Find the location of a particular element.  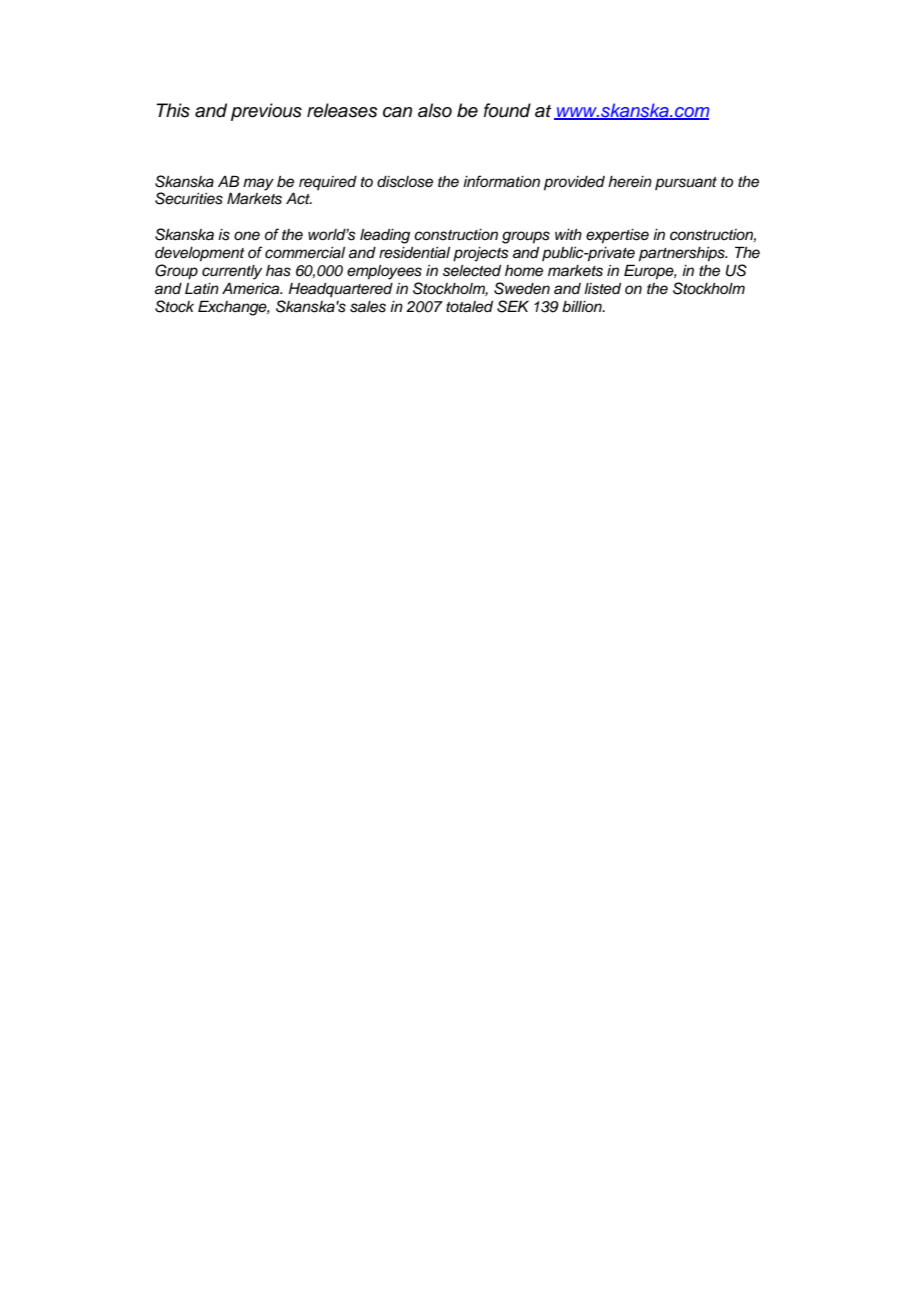

also is located at coordinates (435, 110).
